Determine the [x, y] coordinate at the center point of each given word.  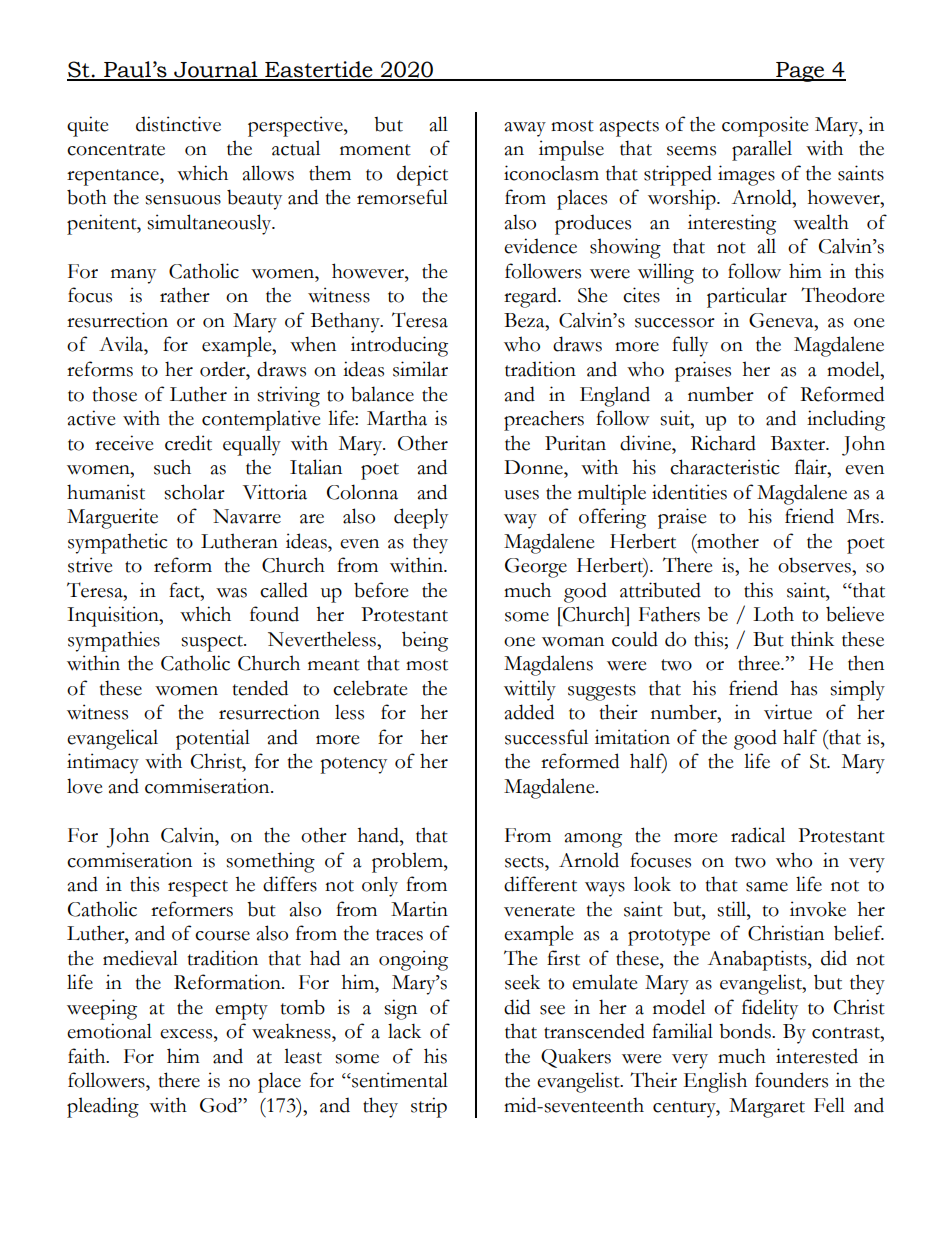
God [220, 1105]
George [536, 568]
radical [758, 835]
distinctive [178, 124]
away [525, 129]
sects [525, 862]
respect [198, 888]
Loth [773, 614]
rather [185, 295]
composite [765, 126]
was [231, 593]
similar [420, 369]
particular [747, 297]
